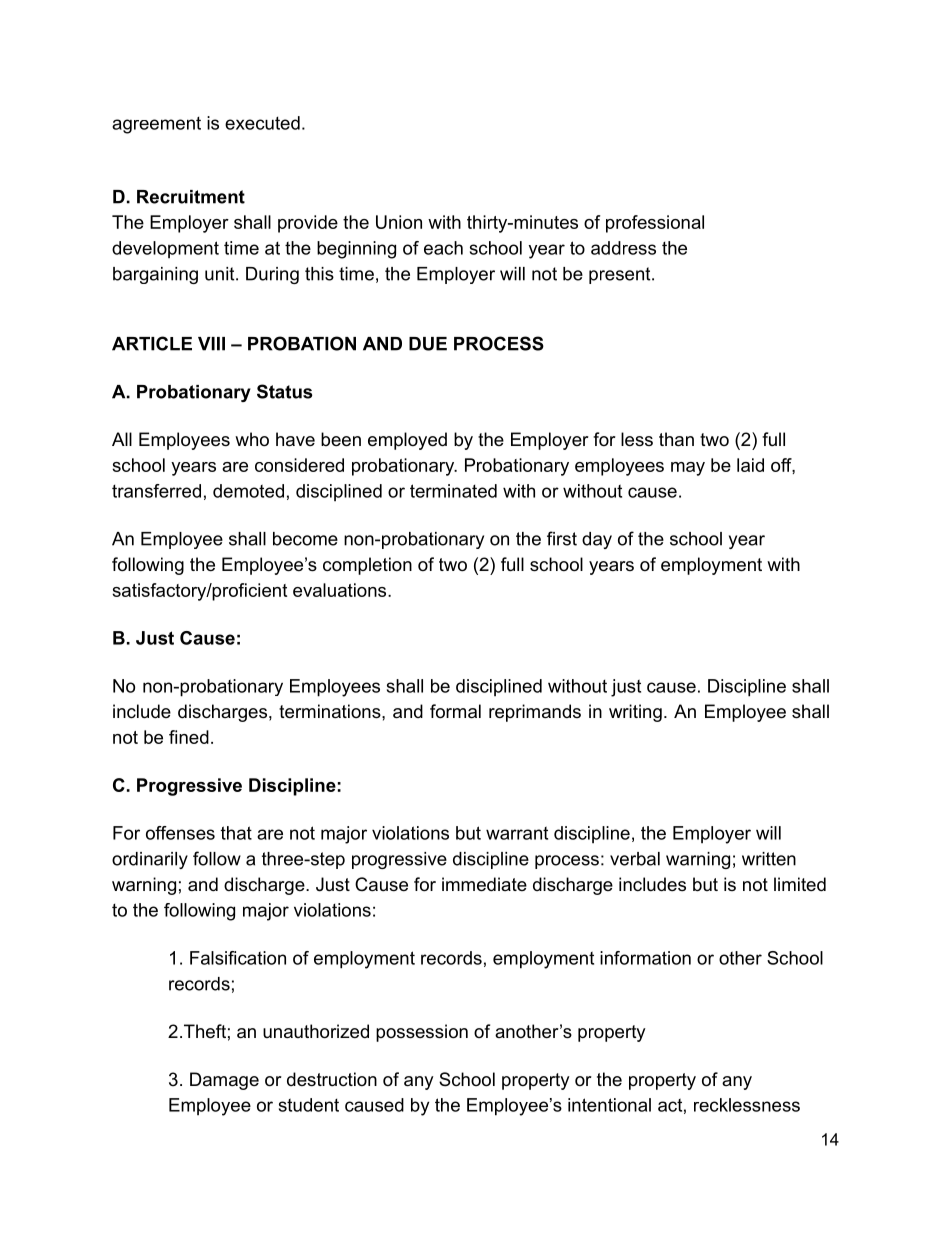 The width and height of the page is (952, 1233). What do you see at coordinates (262, 123) in the page?
I see `executed` at bounding box center [262, 123].
